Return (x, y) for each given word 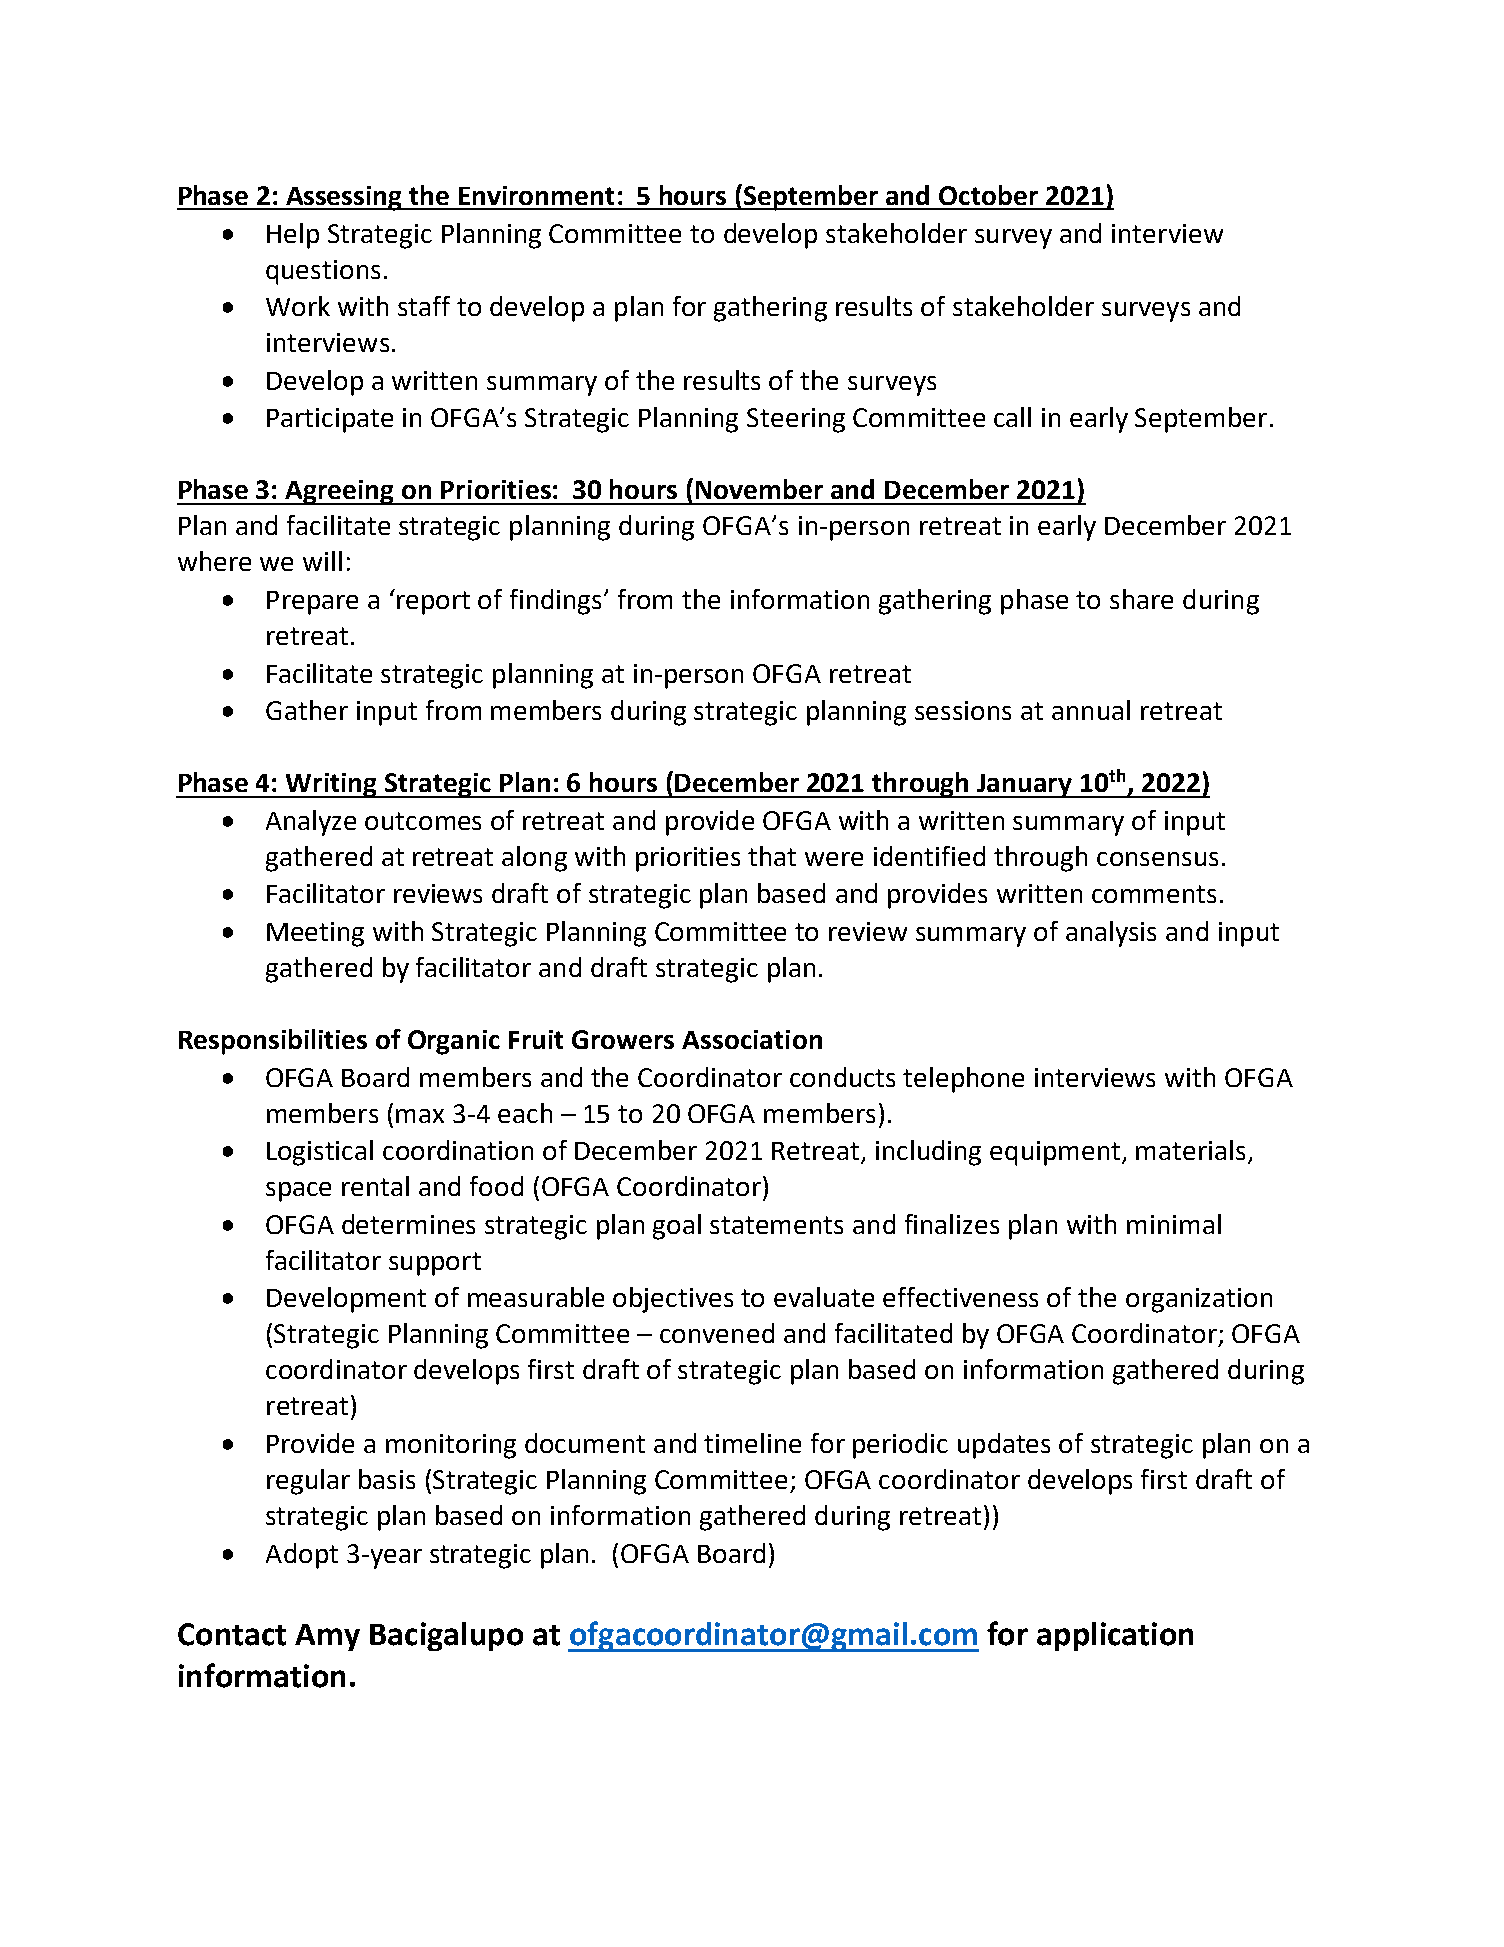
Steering (796, 420)
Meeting (315, 934)
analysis (1111, 934)
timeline (752, 1443)
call (1012, 417)
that (772, 856)
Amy (327, 1637)
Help (293, 236)
